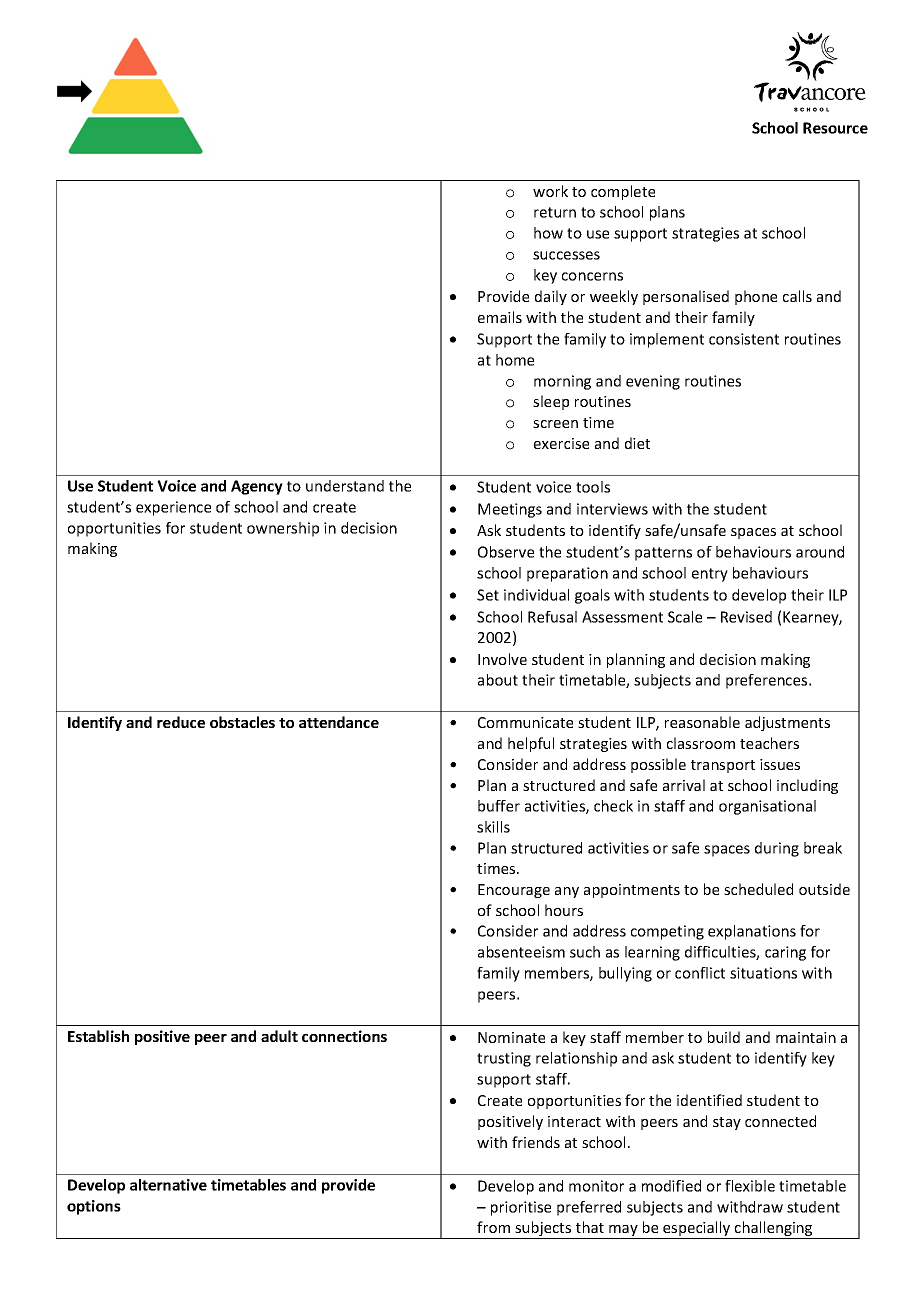 This document has height=1308, width=924. Describe the element at coordinates (521, 952) in the document. I see `absenteeism` at that location.
